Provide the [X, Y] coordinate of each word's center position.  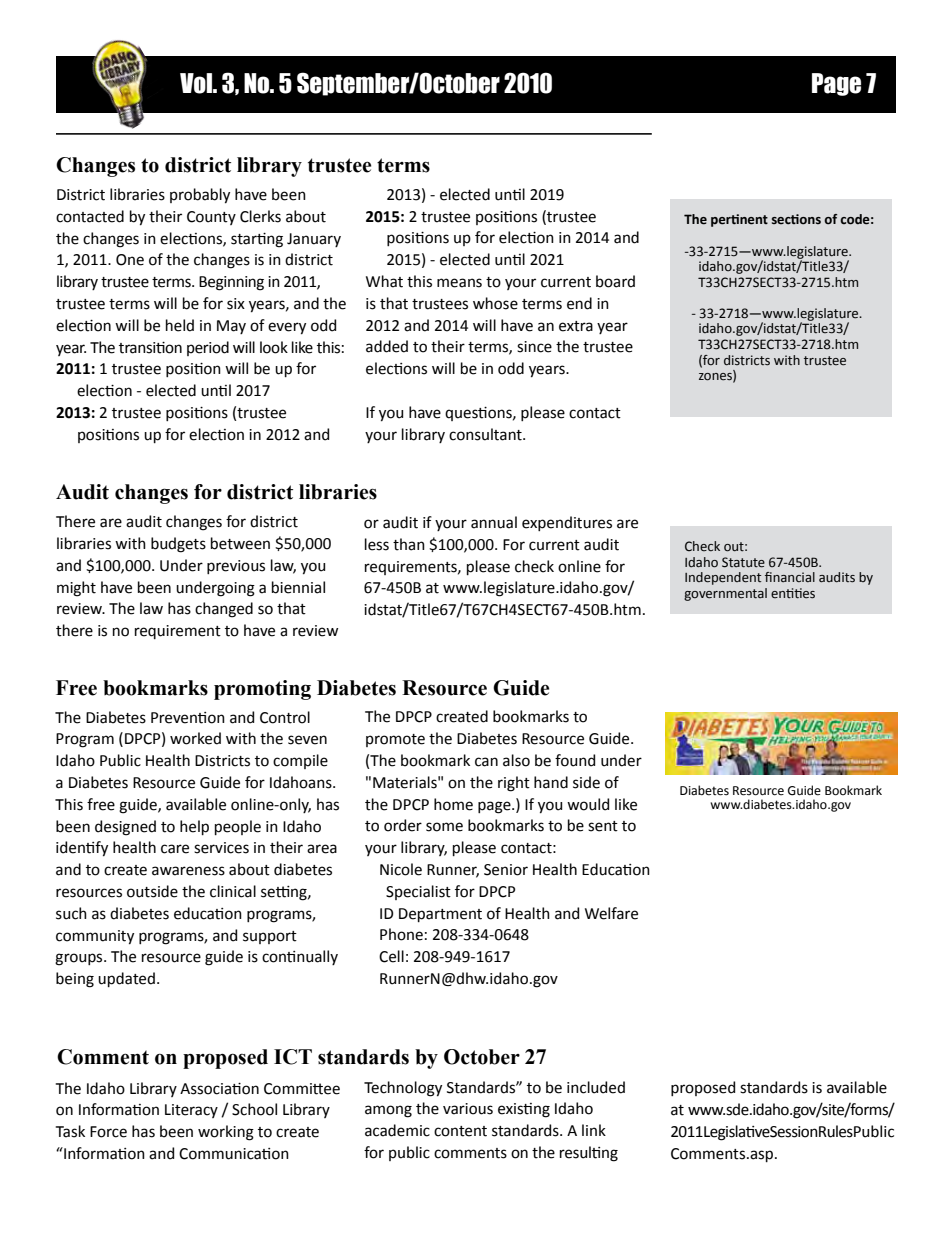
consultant [486, 434]
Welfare [611, 913]
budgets [178, 545]
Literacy [191, 1111]
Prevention [188, 718]
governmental [725, 594]
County [211, 218]
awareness [188, 871]
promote [395, 740]
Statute [743, 562]
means [459, 283]
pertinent [739, 220]
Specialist [418, 892]
